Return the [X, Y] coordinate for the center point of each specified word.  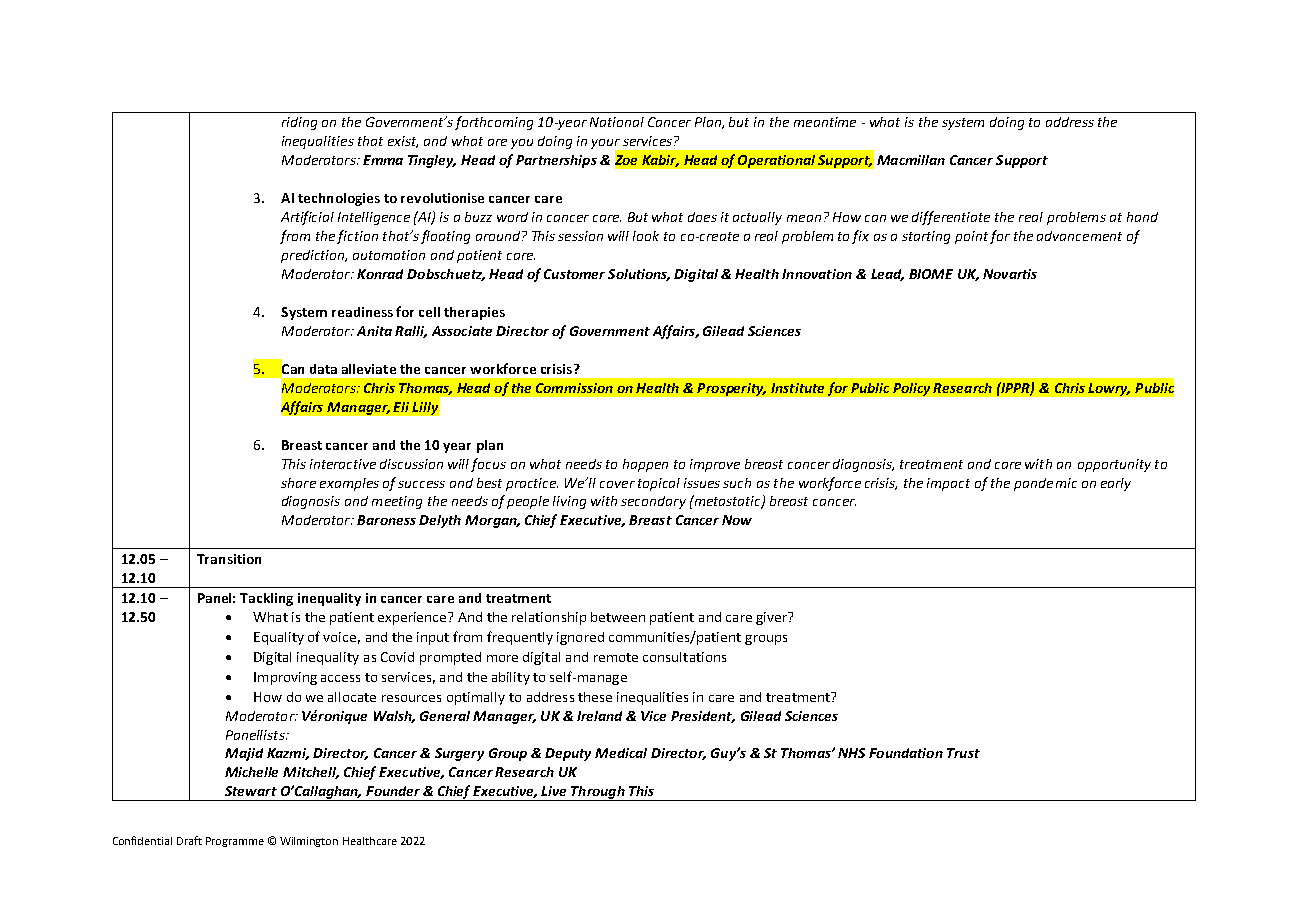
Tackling [266, 599]
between [618, 617]
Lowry [1109, 389]
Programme [235, 842]
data [323, 369]
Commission [574, 388]
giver [773, 618]
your [606, 145]
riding [299, 123]
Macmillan [911, 160]
